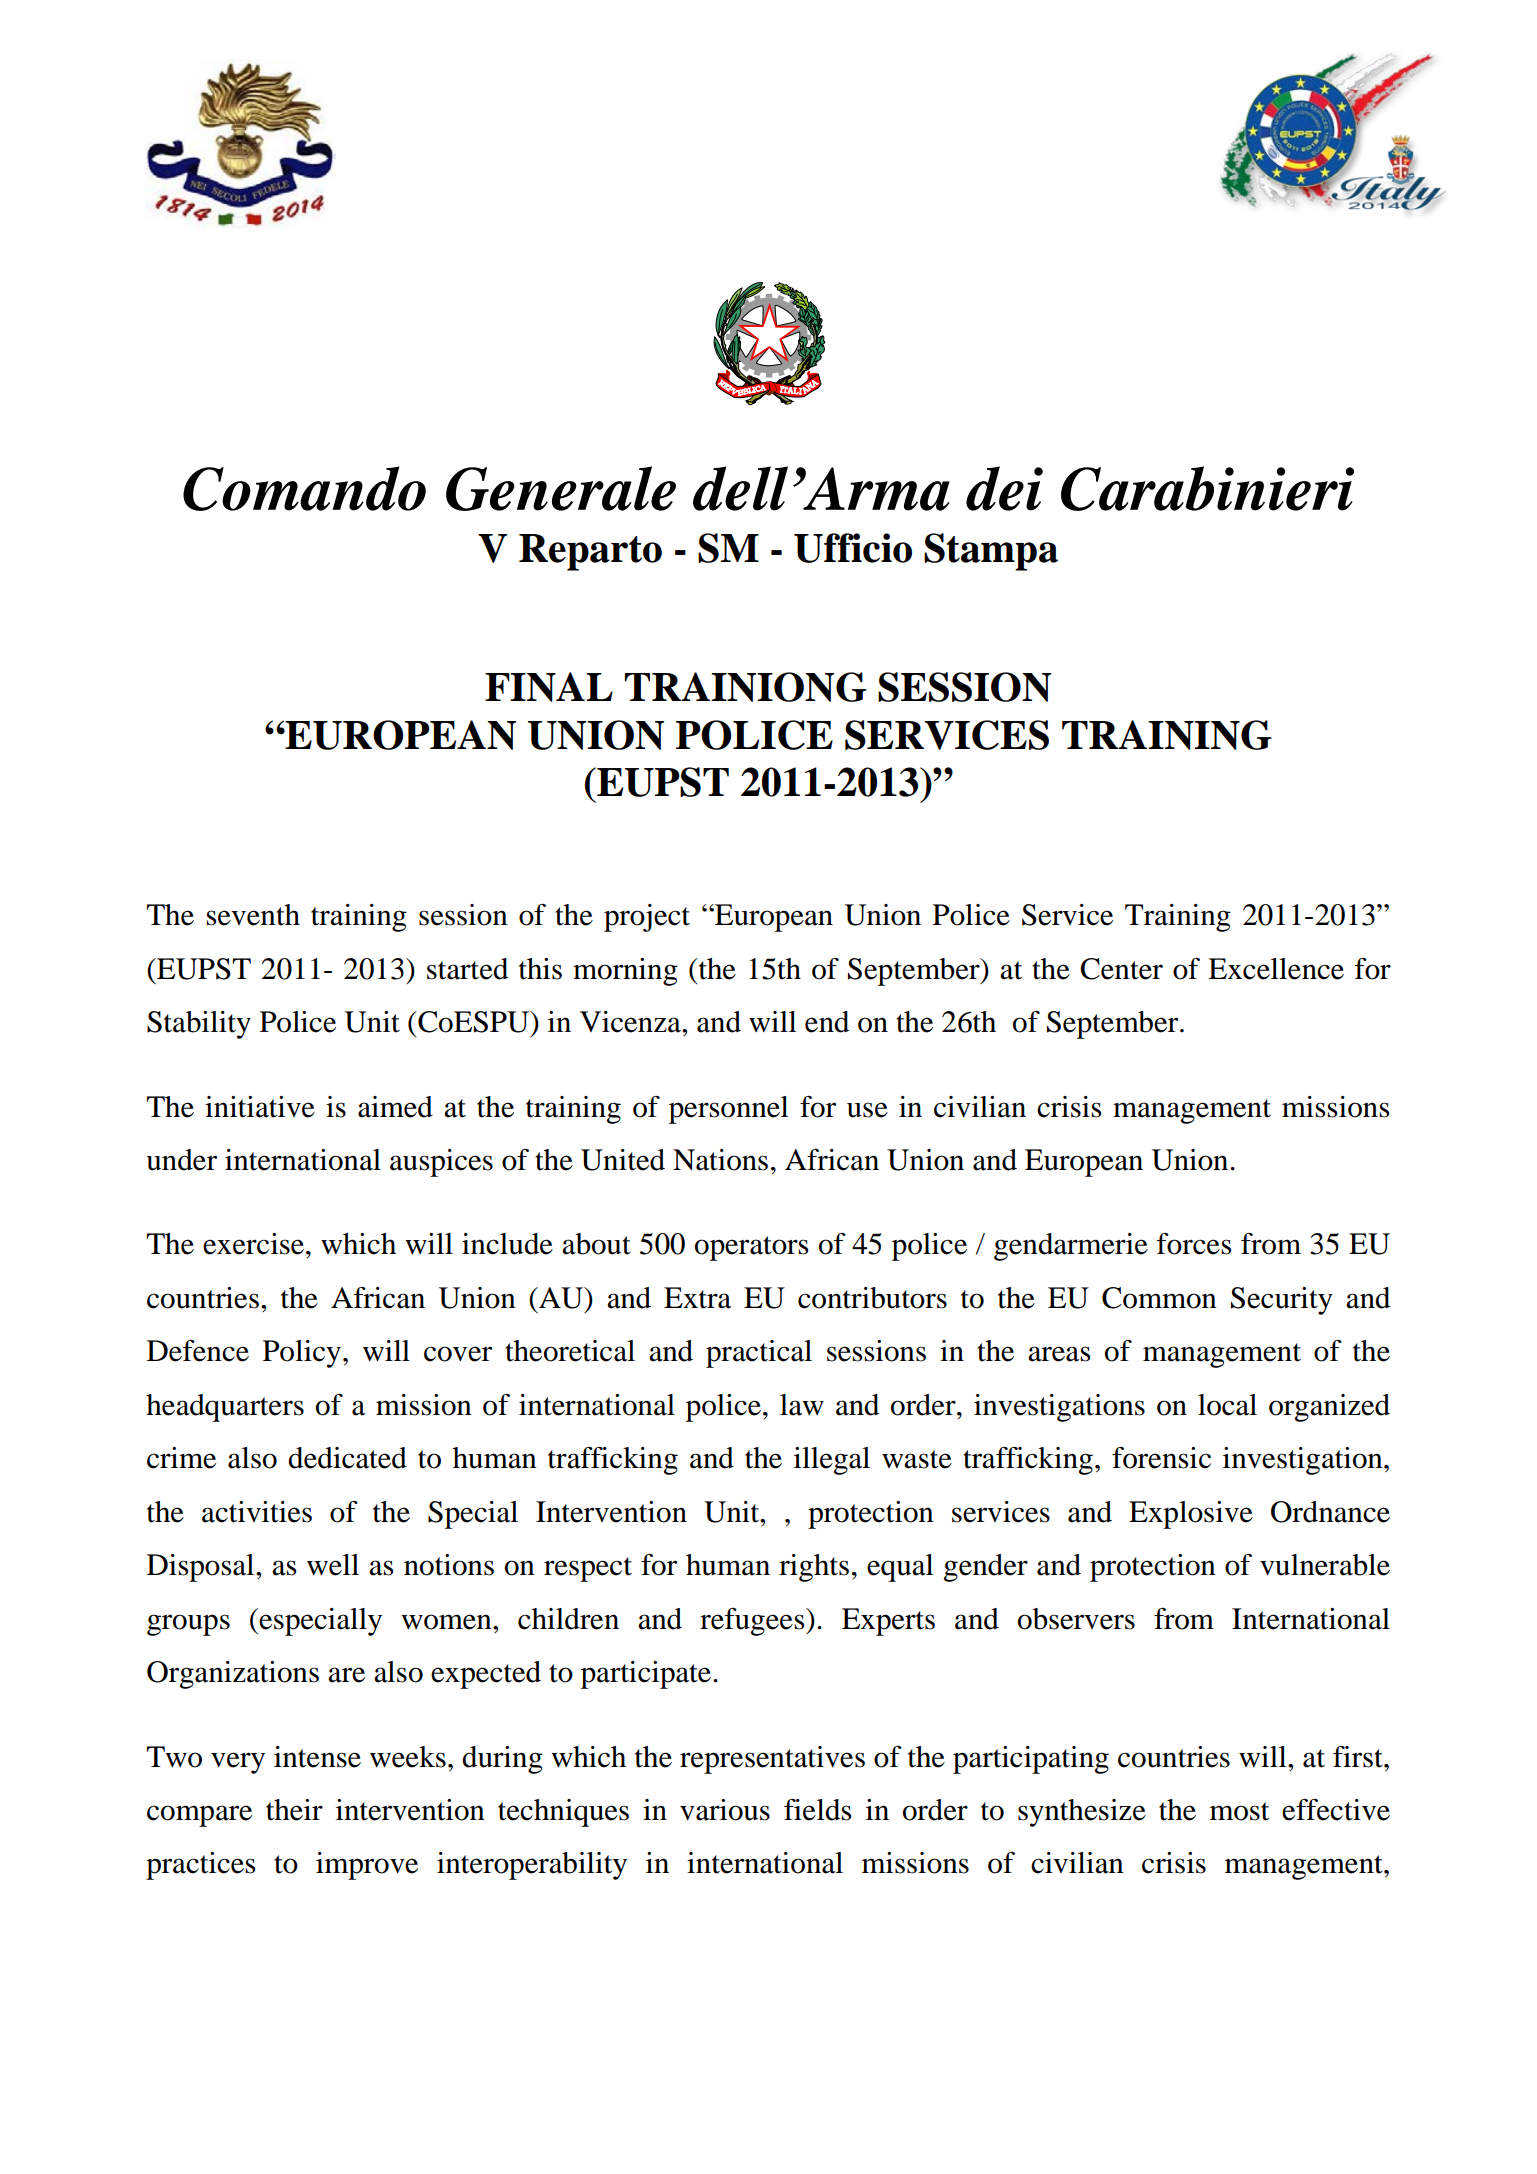 This image has width=1537, height=2174. I want to click on auspices, so click(441, 1163).
